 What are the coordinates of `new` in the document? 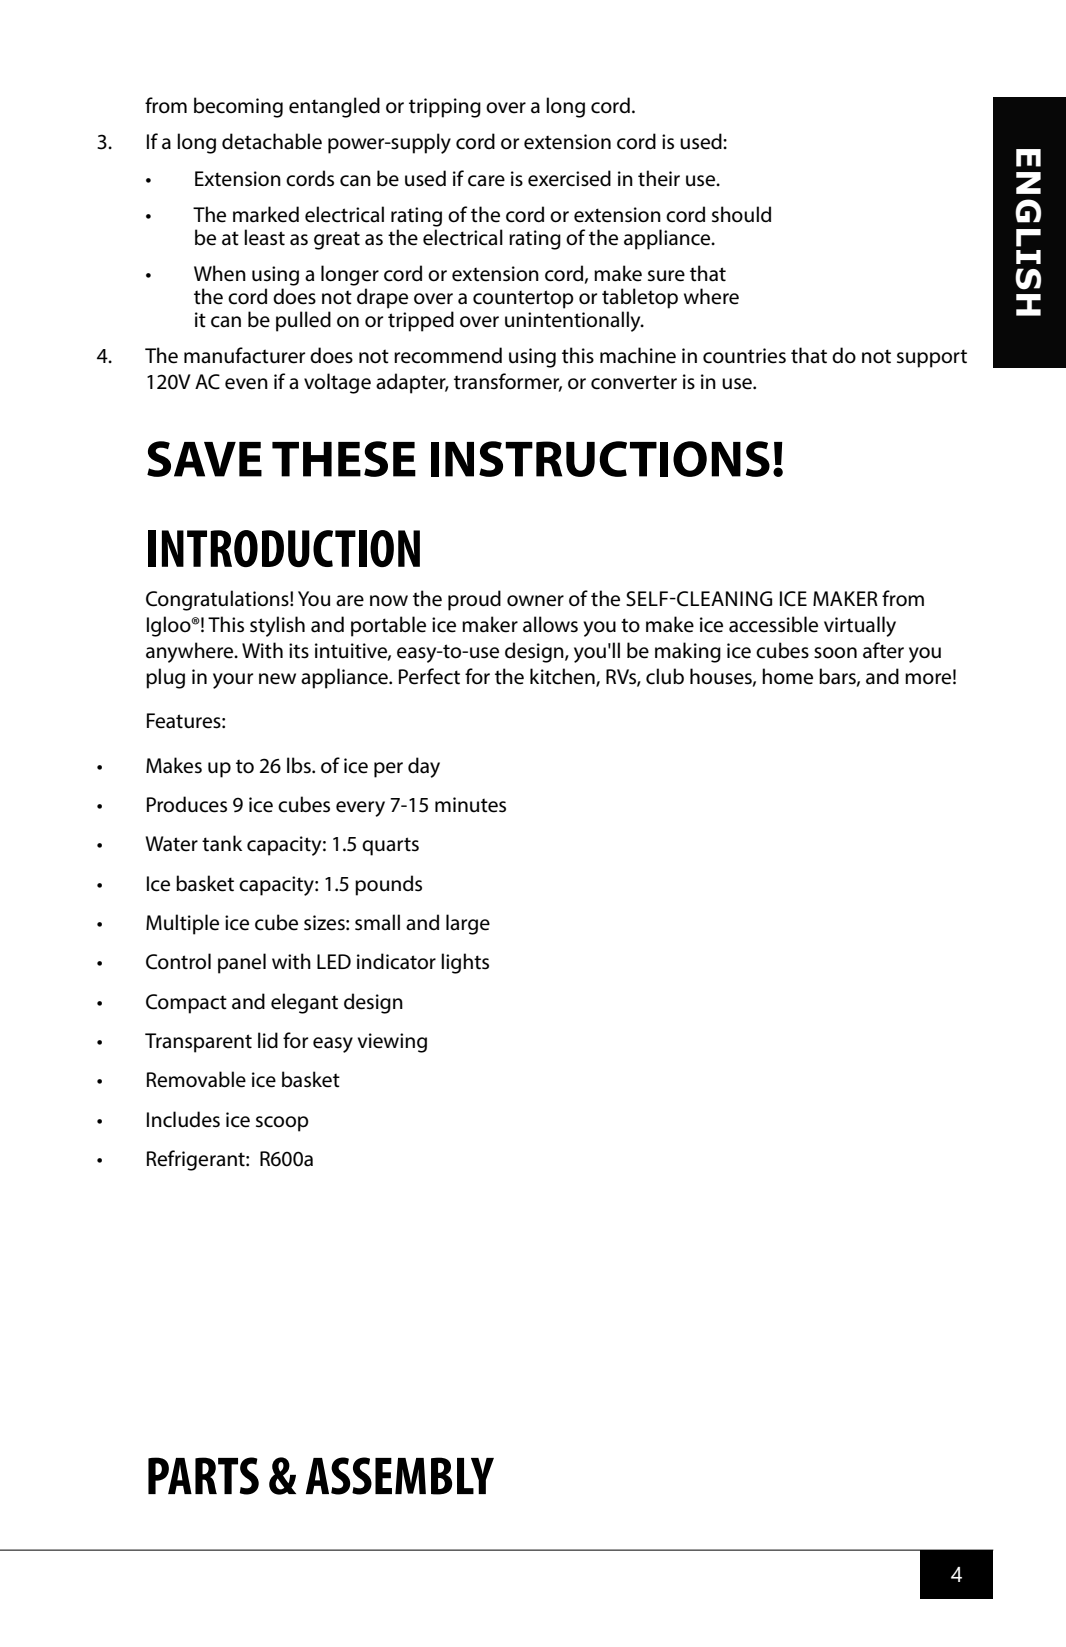 It's located at (277, 679).
